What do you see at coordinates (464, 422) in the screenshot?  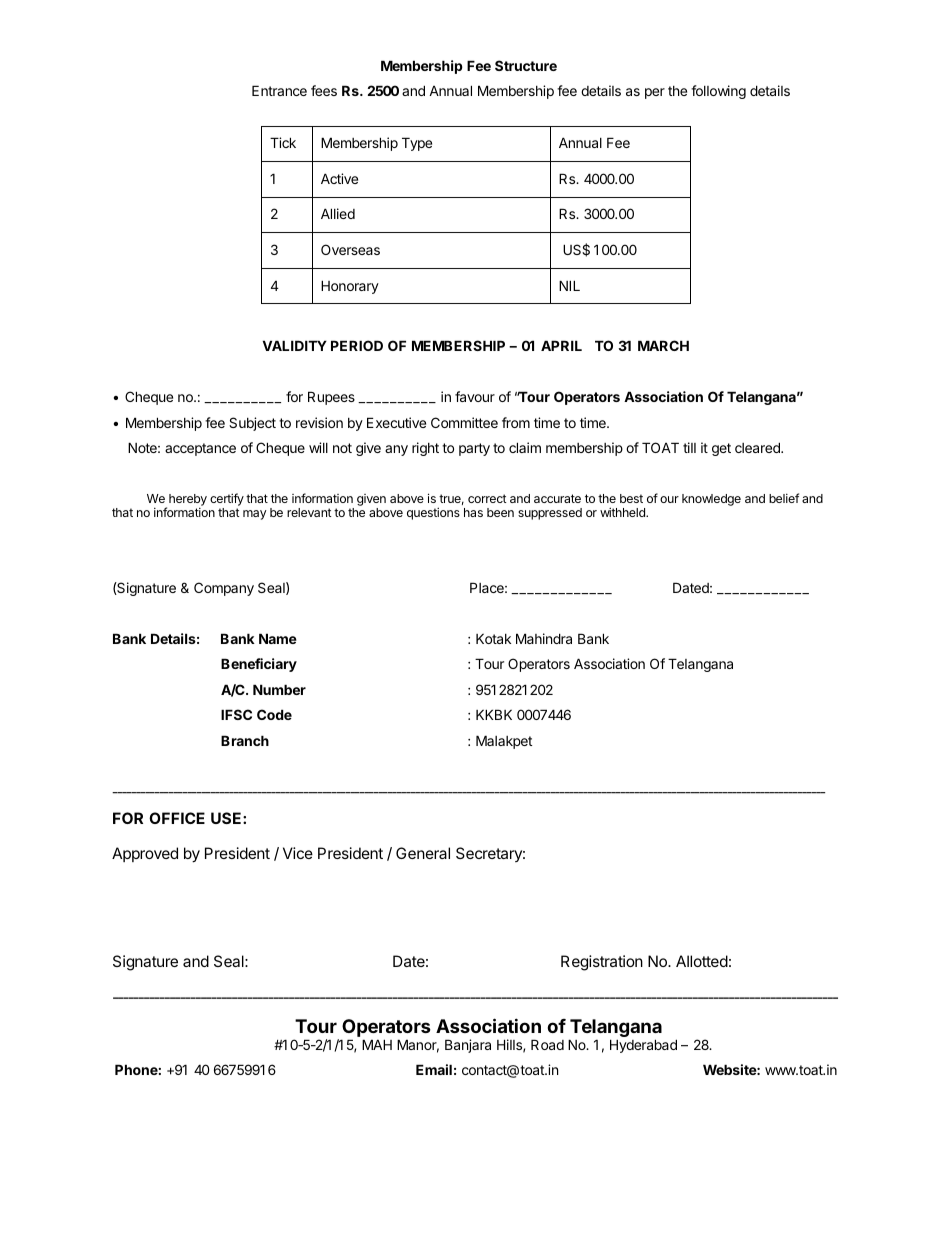 I see `Committee` at bounding box center [464, 422].
